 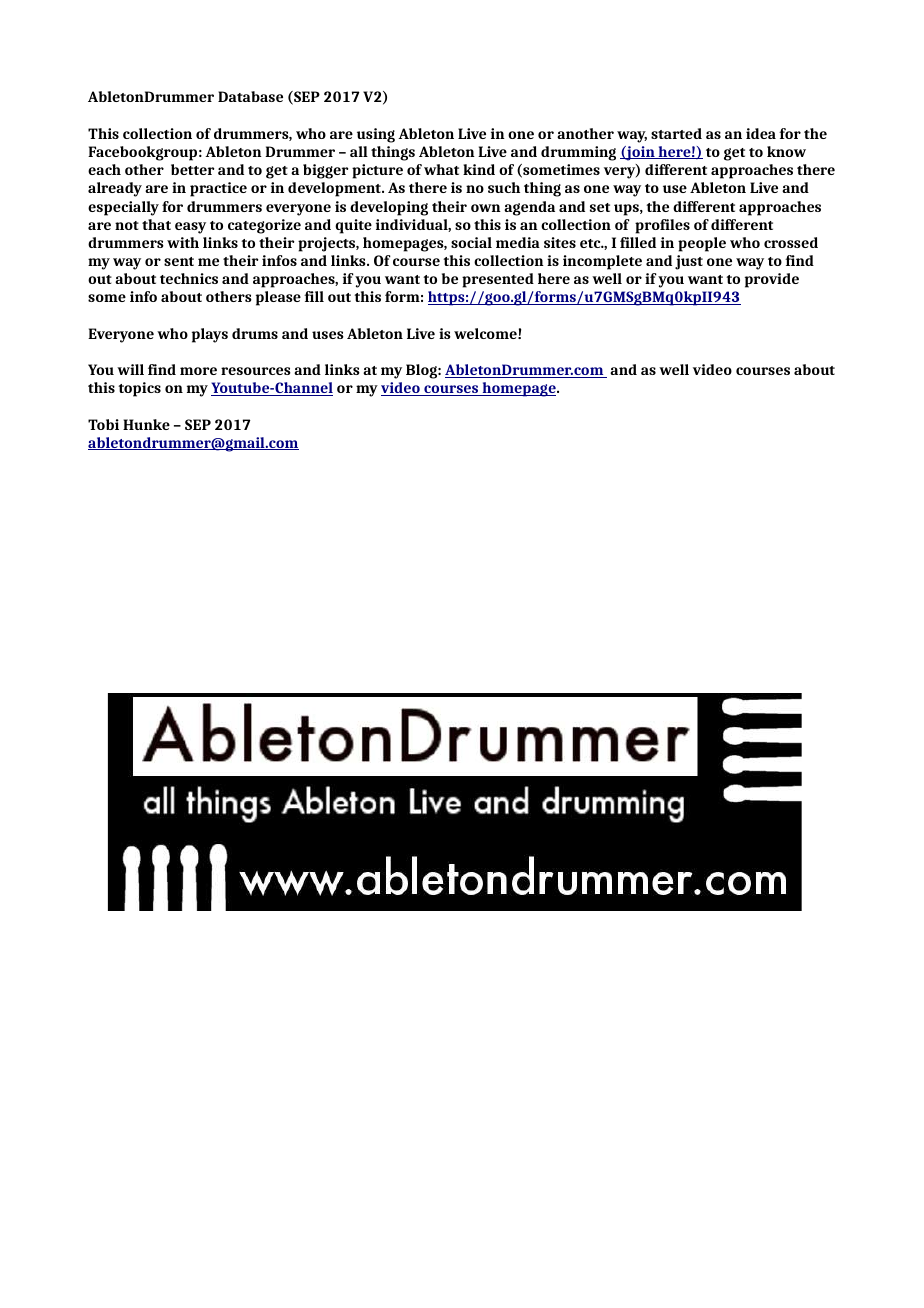 I want to click on Tobi, so click(x=103, y=424).
